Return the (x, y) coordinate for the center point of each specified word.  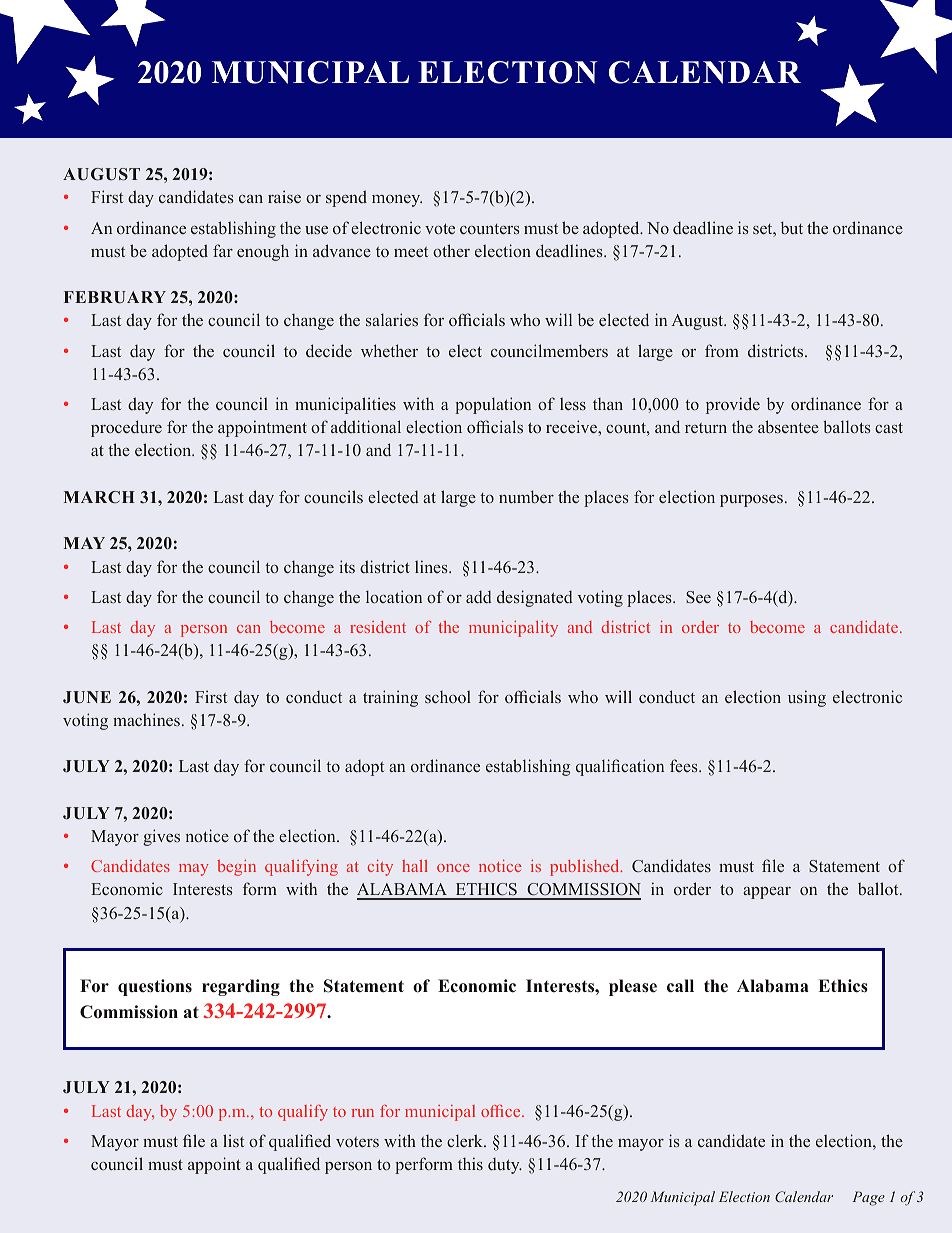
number (526, 496)
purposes (751, 501)
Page (868, 1198)
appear (767, 893)
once (453, 868)
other (451, 250)
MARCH (99, 497)
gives (161, 837)
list (233, 1140)
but (792, 227)
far (223, 250)
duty (505, 1166)
